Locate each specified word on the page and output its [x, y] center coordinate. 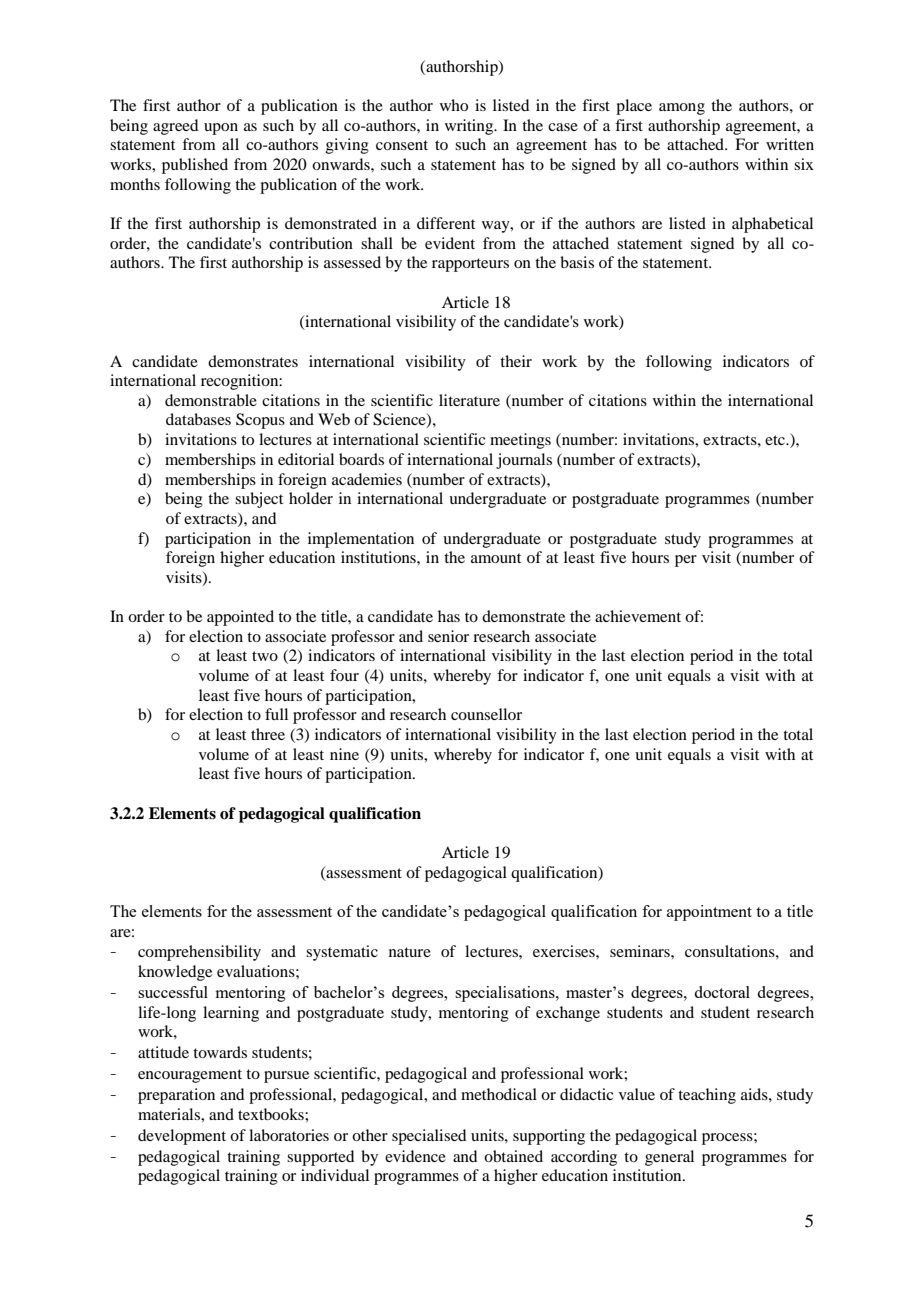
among [682, 109]
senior [448, 636]
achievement [638, 616]
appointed [240, 618]
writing [470, 127]
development [182, 1137]
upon [221, 129]
